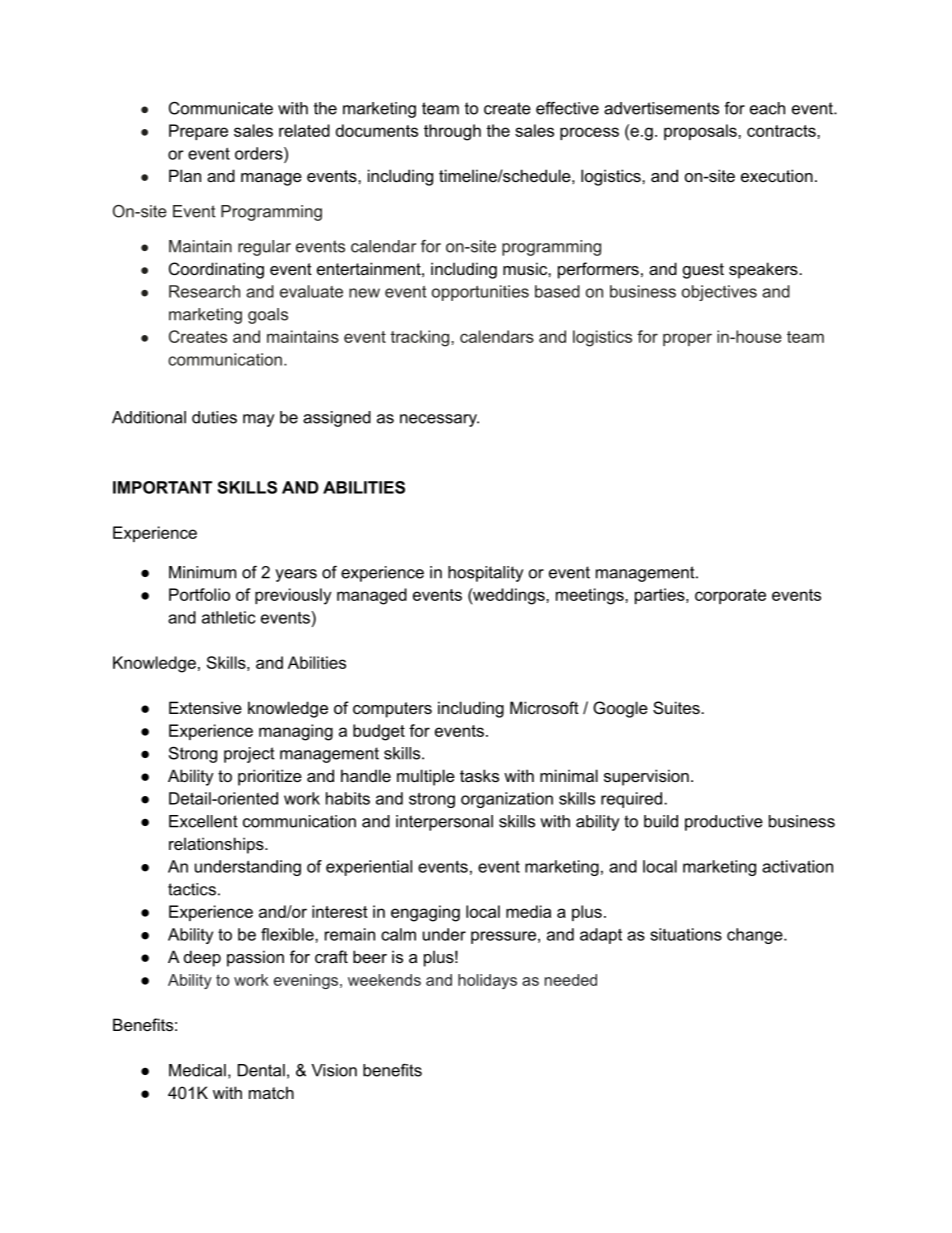 The height and width of the document is (1233, 952). What do you see at coordinates (452, 132) in the document?
I see `through` at bounding box center [452, 132].
